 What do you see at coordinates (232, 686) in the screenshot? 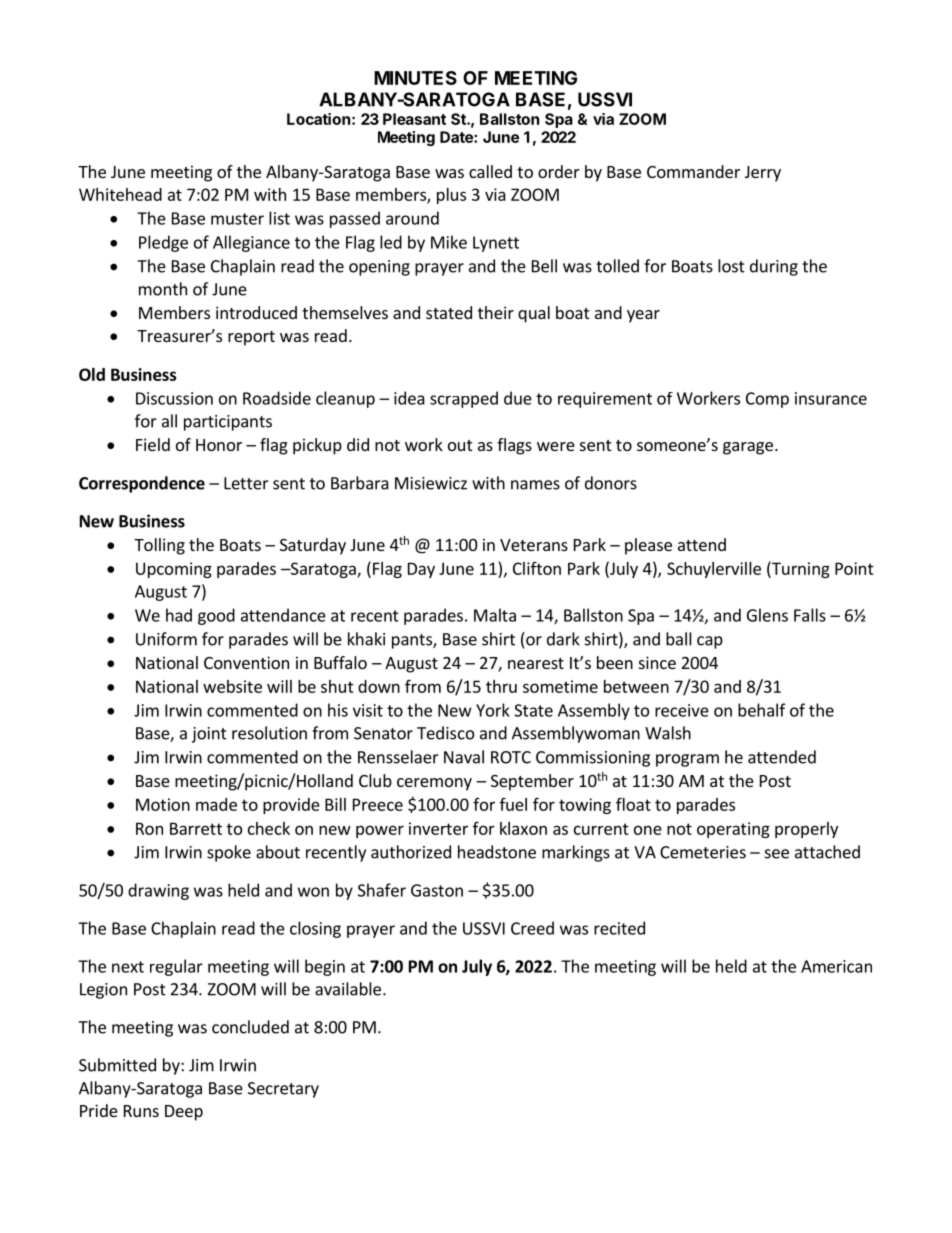
I see `website` at bounding box center [232, 686].
